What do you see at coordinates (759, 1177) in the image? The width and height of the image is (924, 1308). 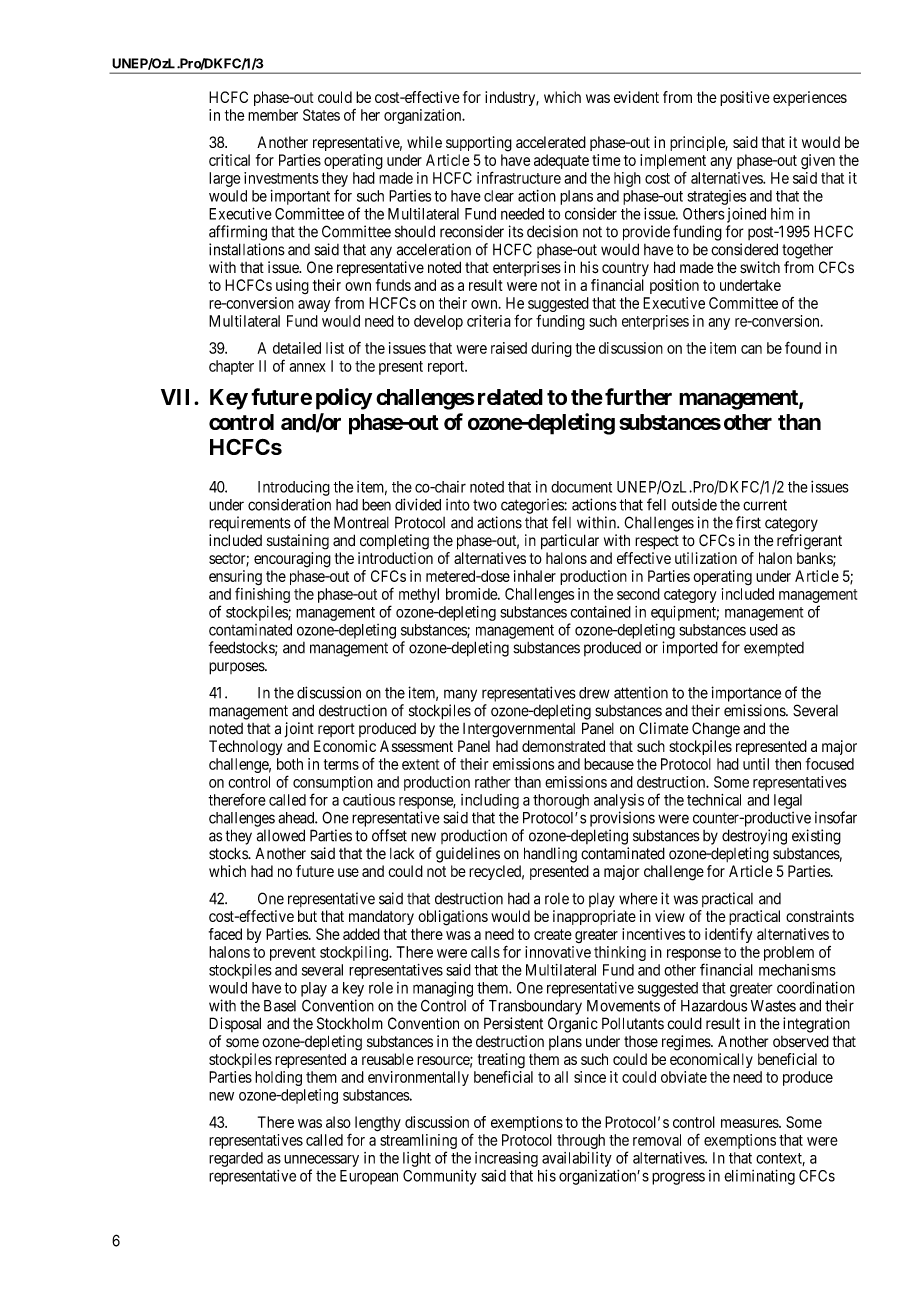 I see `eliminating` at bounding box center [759, 1177].
